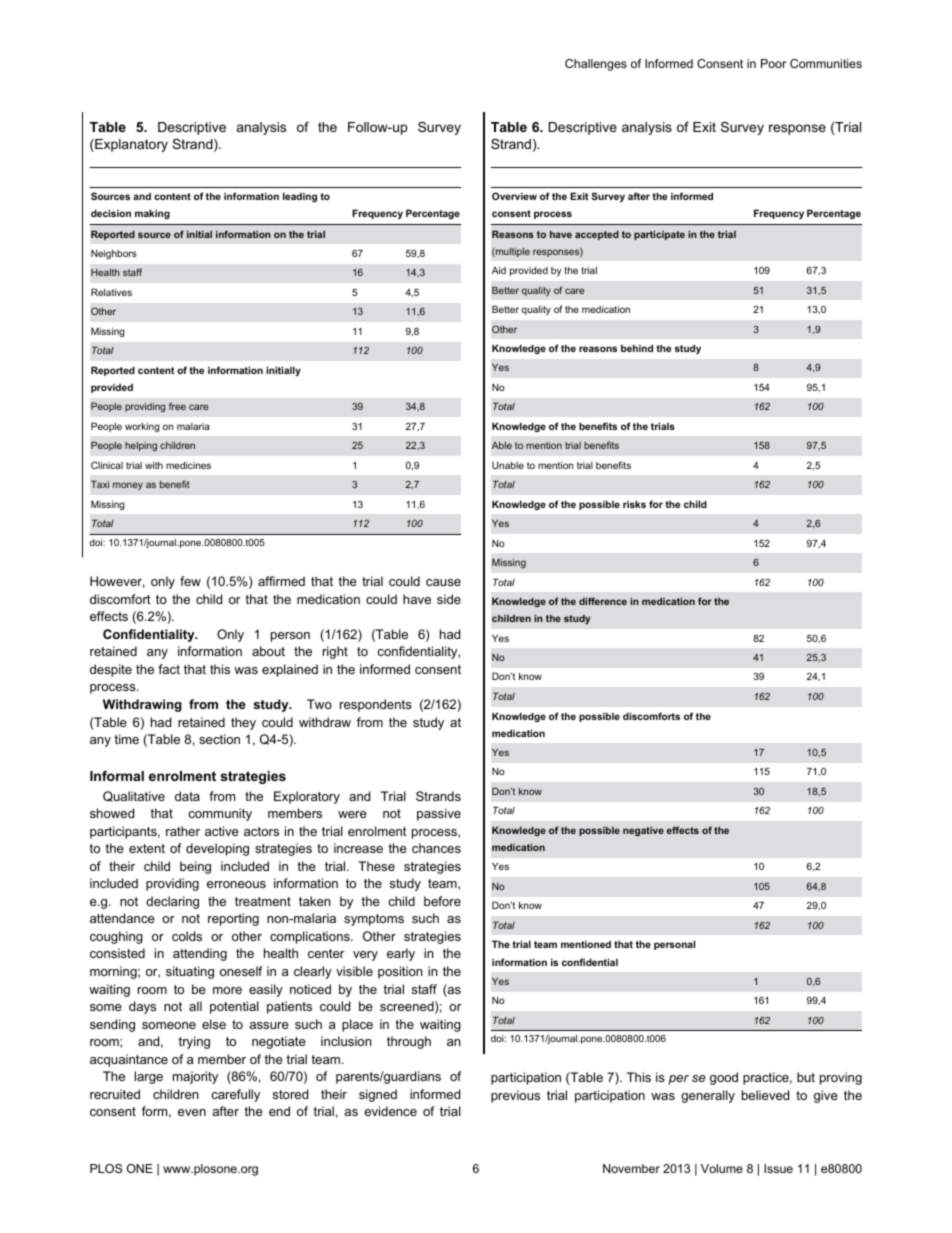  What do you see at coordinates (773, 63) in the screenshot?
I see `Poor` at bounding box center [773, 63].
